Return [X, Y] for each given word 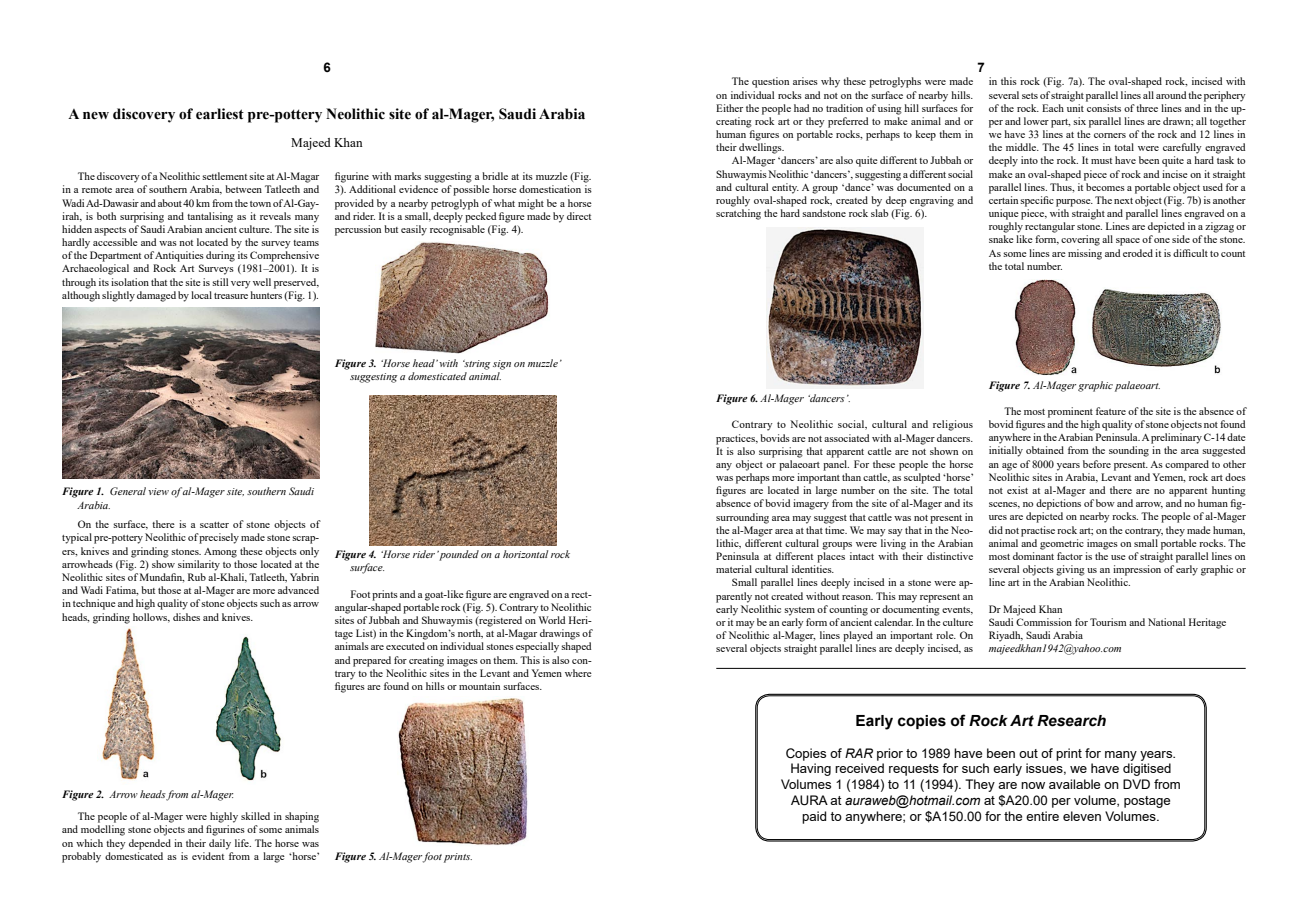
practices [736, 439]
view [158, 491]
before [1097, 464]
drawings [560, 634]
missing [1085, 254]
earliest [220, 114]
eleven [1082, 816]
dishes [186, 617]
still [220, 282]
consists [1104, 108]
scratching [738, 214]
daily [220, 844]
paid [814, 817]
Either [729, 108]
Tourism [1108, 622]
